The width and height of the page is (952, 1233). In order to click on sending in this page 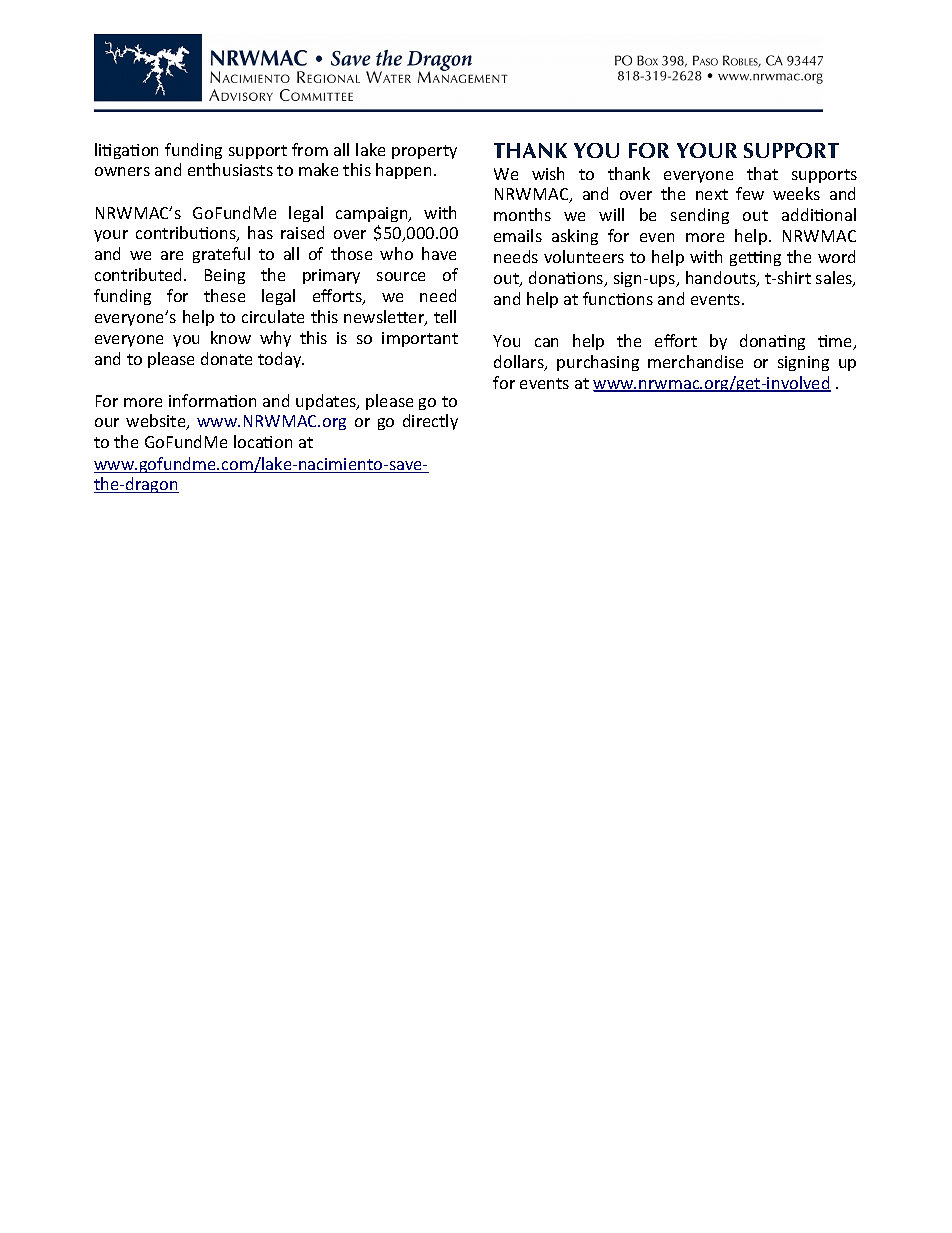, I will do `click(700, 216)`.
